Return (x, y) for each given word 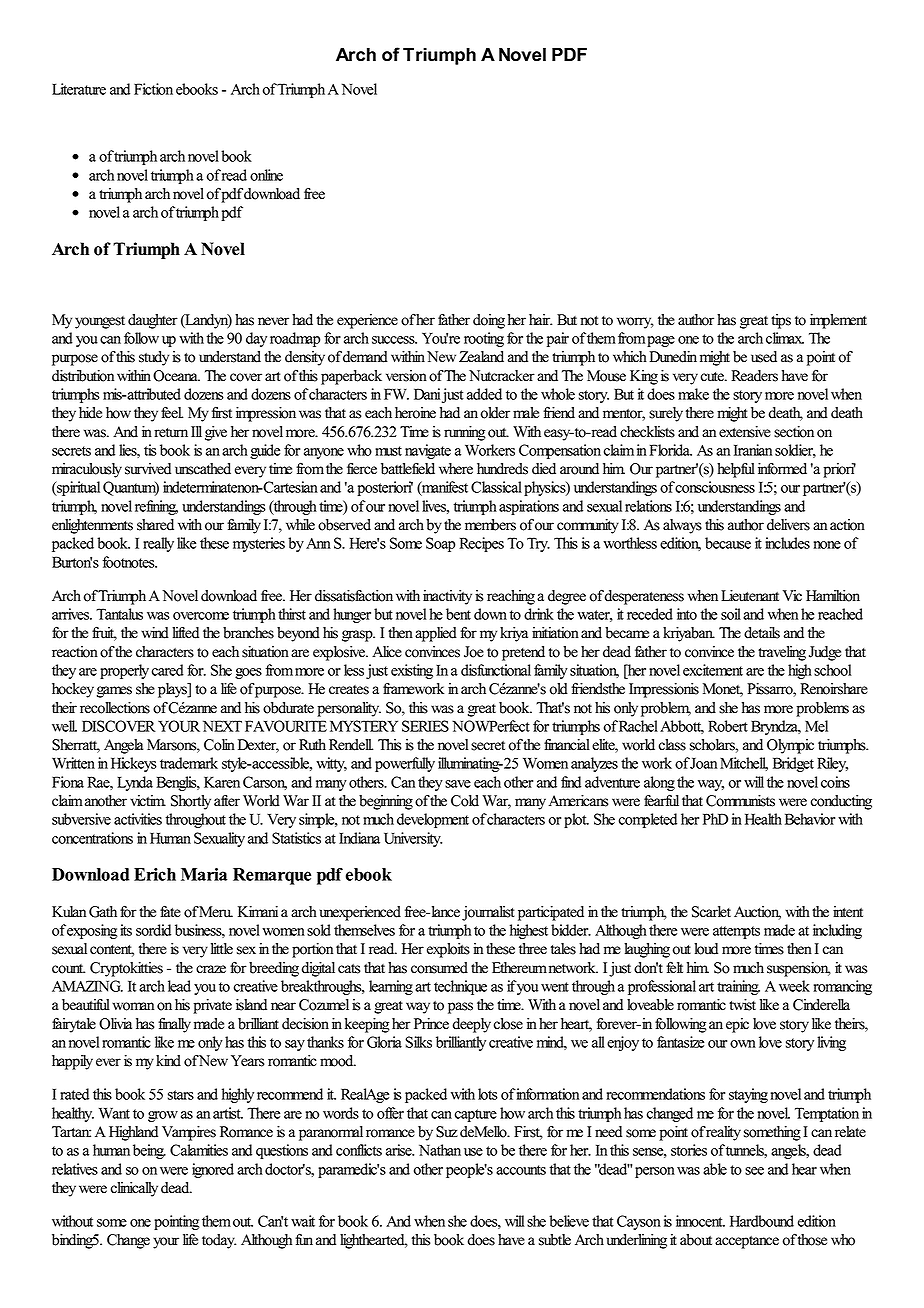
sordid (153, 930)
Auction (757, 913)
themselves (364, 930)
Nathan (440, 1150)
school (832, 670)
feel (172, 413)
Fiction (153, 89)
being (149, 1151)
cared (168, 670)
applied (436, 634)
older (495, 413)
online (266, 175)
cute (713, 377)
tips (781, 321)
